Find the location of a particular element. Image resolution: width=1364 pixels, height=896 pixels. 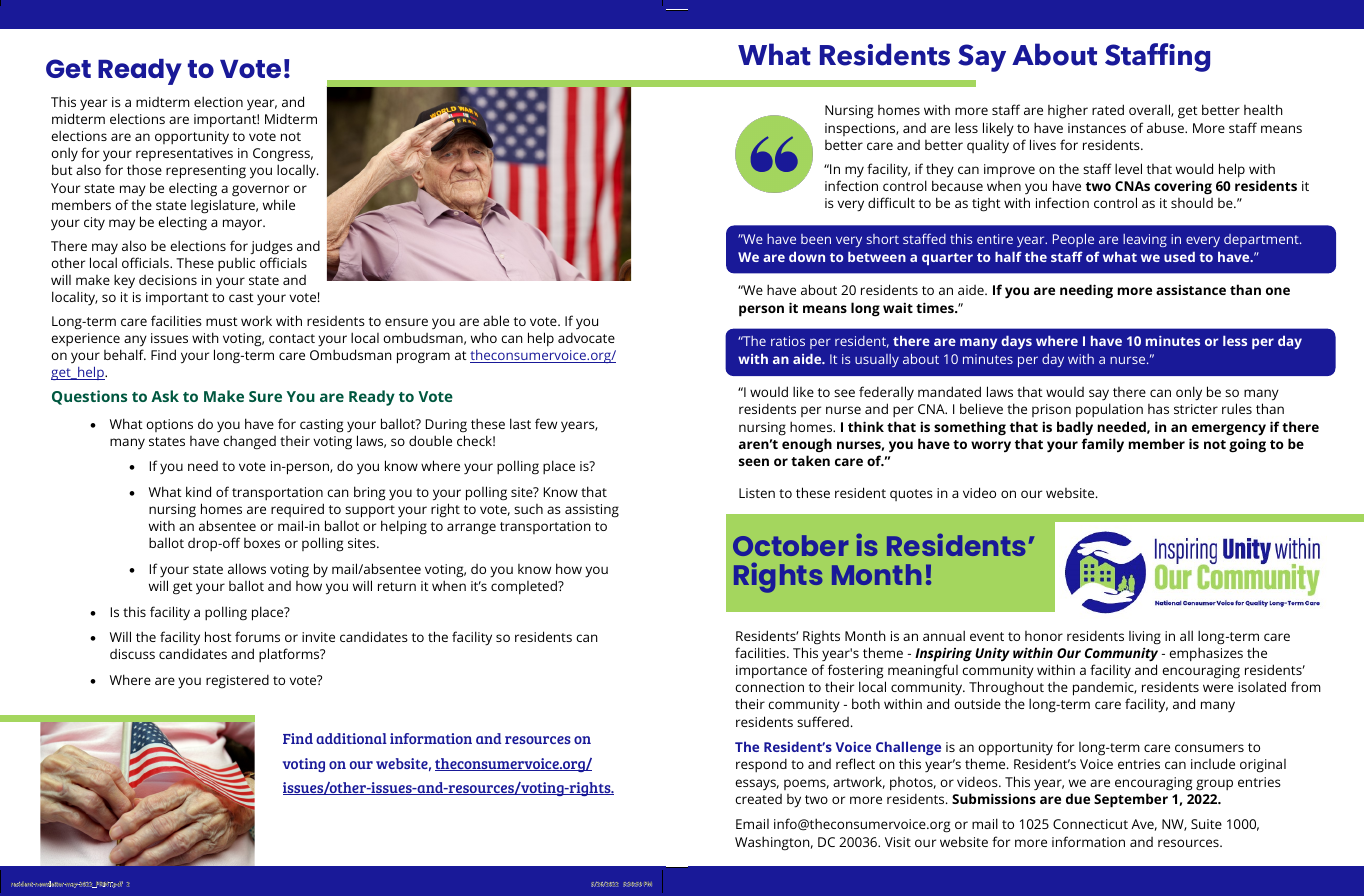

completed is located at coordinates (525, 587).
